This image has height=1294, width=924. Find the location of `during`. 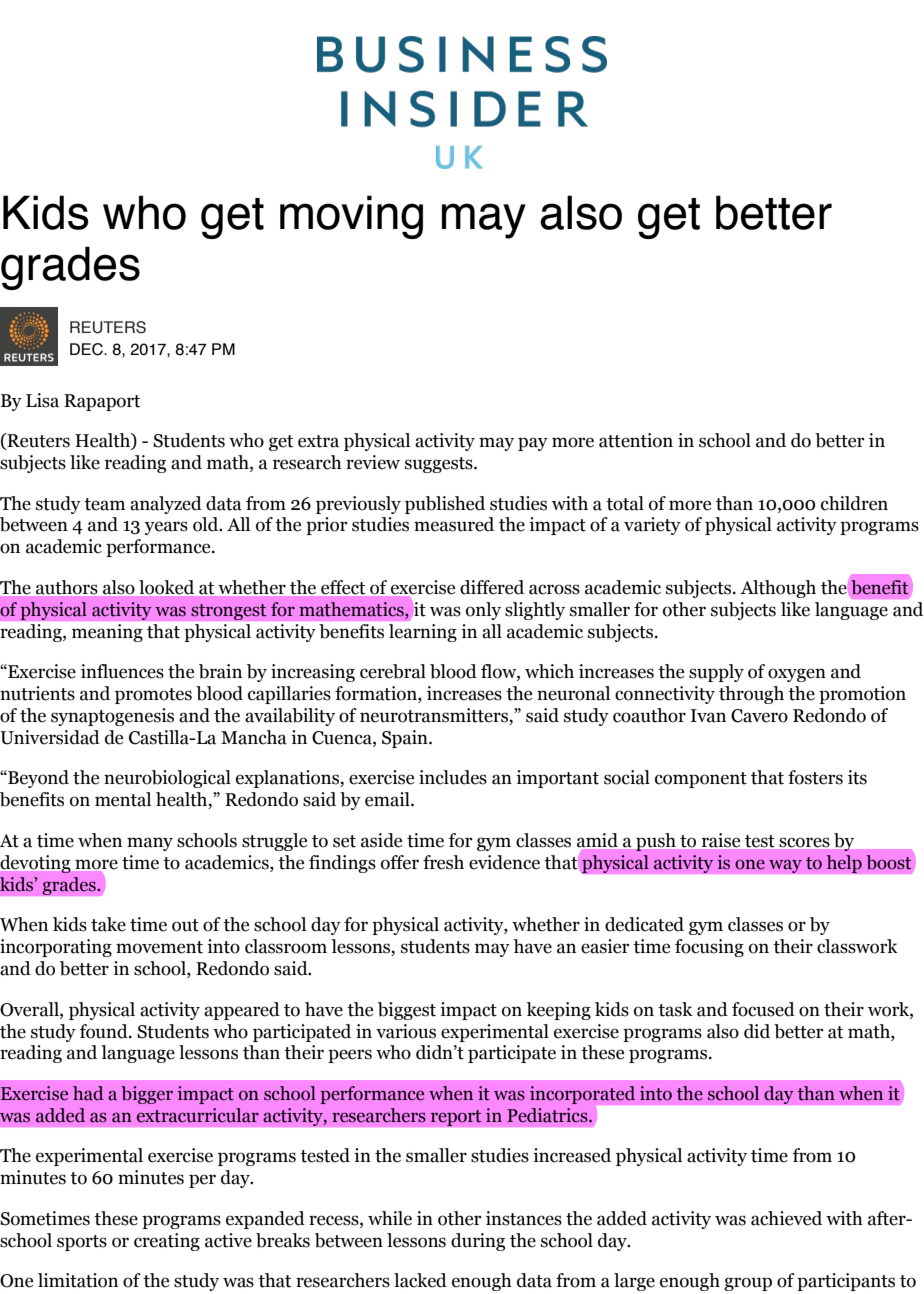

during is located at coordinates (478, 1242).
